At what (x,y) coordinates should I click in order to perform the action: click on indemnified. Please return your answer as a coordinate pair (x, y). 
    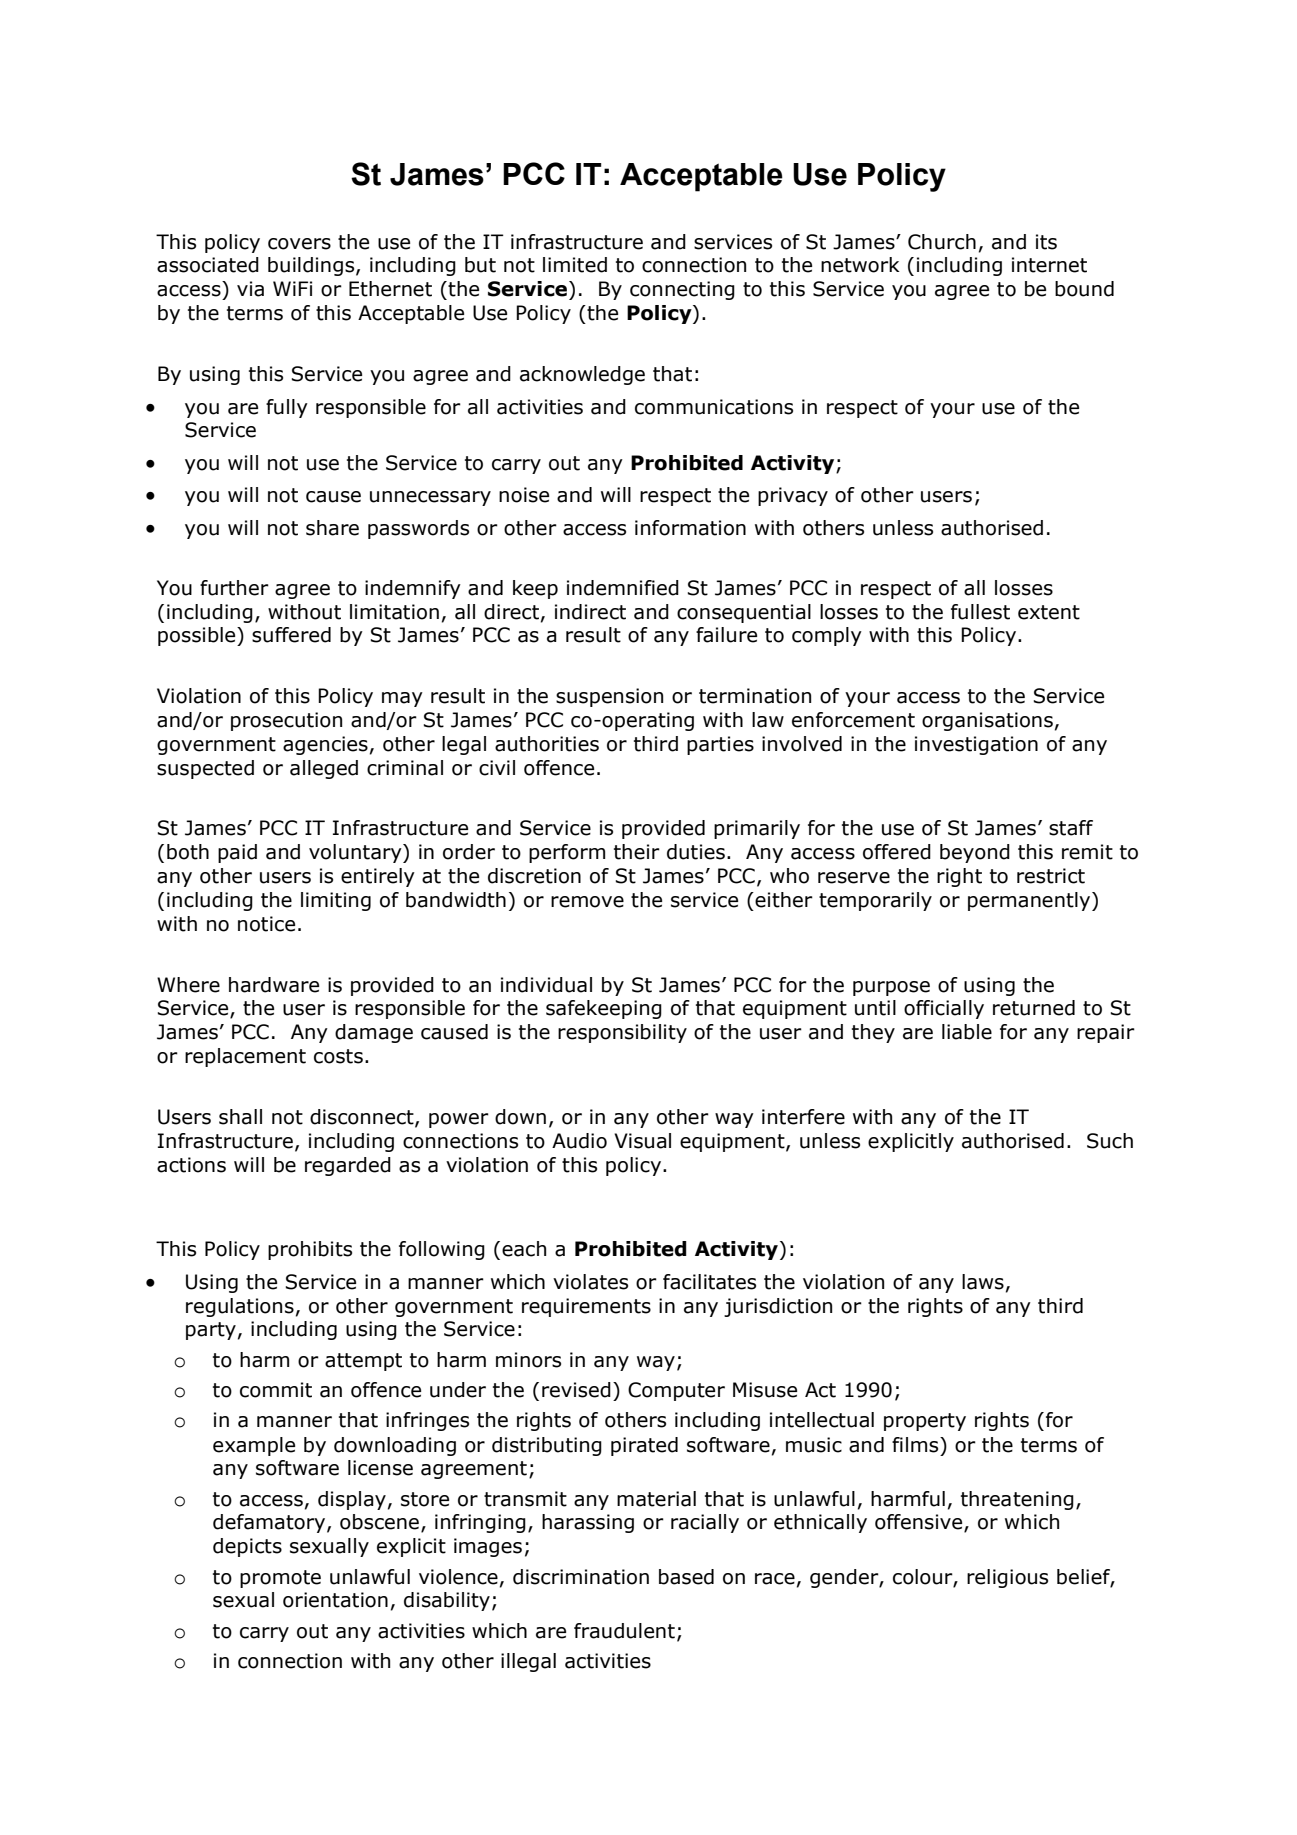
    Looking at the image, I should click on (623, 588).
